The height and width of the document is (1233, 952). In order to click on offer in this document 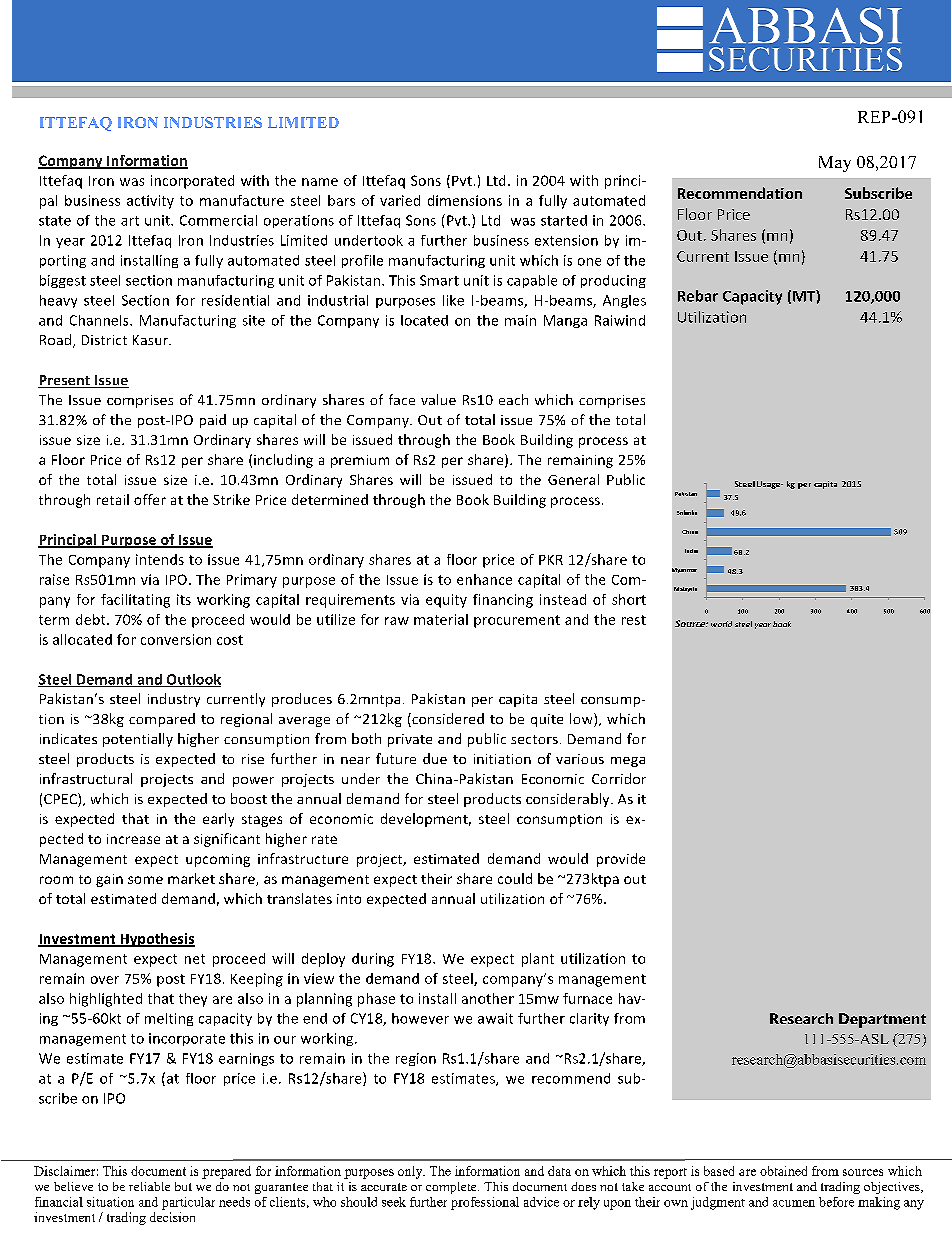, I will do `click(150, 499)`.
